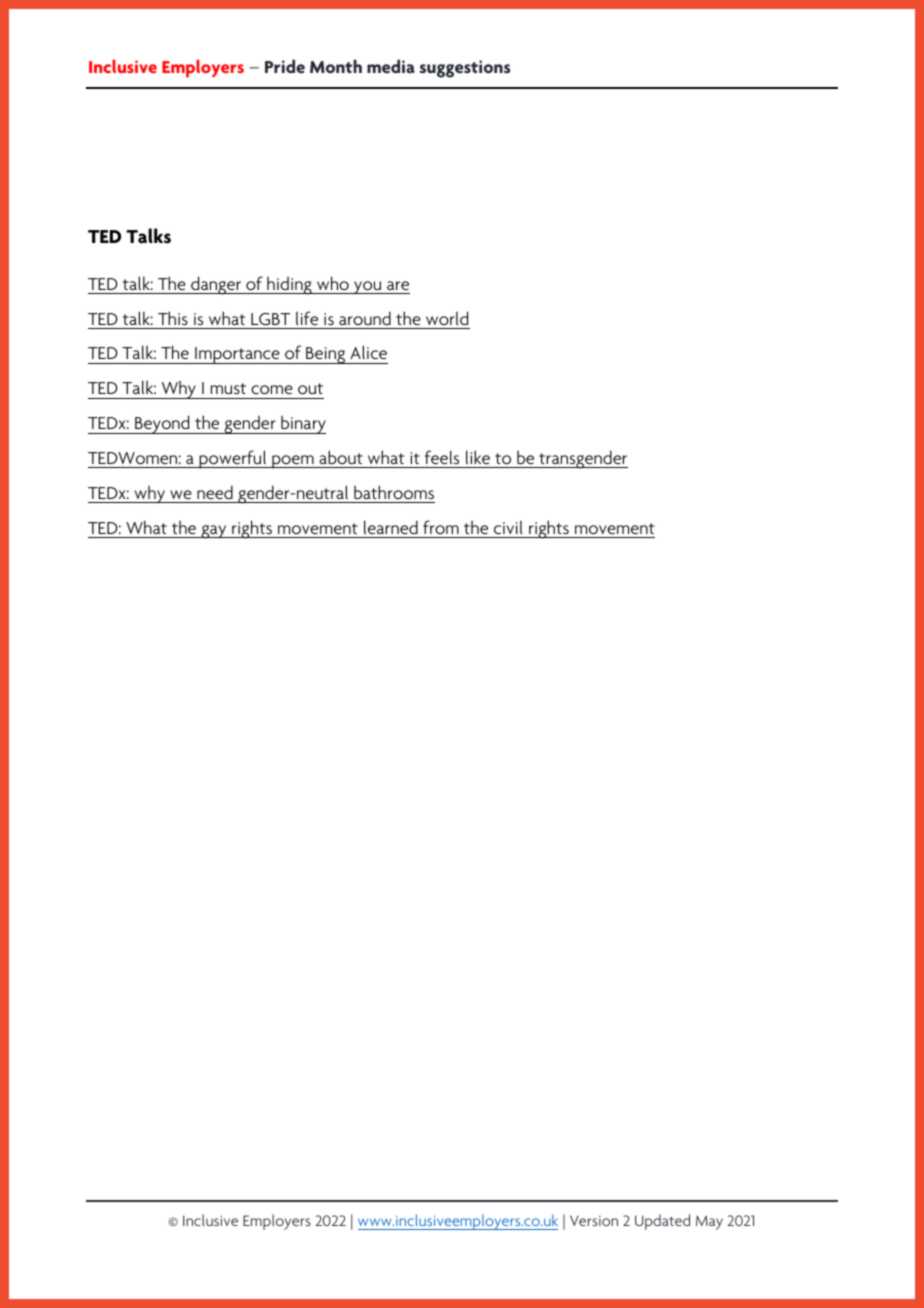 The width and height of the page is (924, 1308). What do you see at coordinates (594, 1220) in the page?
I see `Version` at bounding box center [594, 1220].
